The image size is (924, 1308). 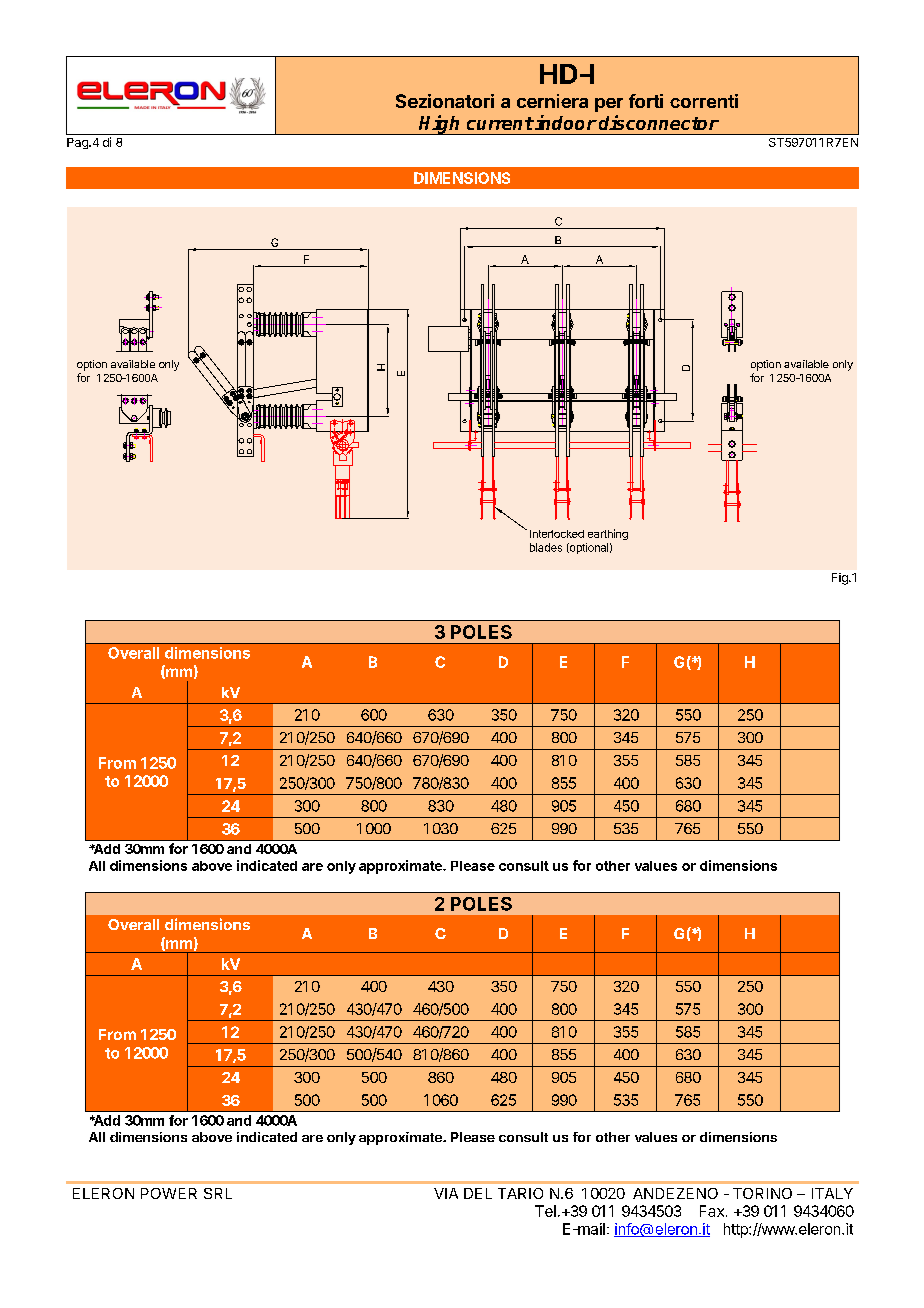 What do you see at coordinates (440, 125) in the document?
I see `High` at bounding box center [440, 125].
